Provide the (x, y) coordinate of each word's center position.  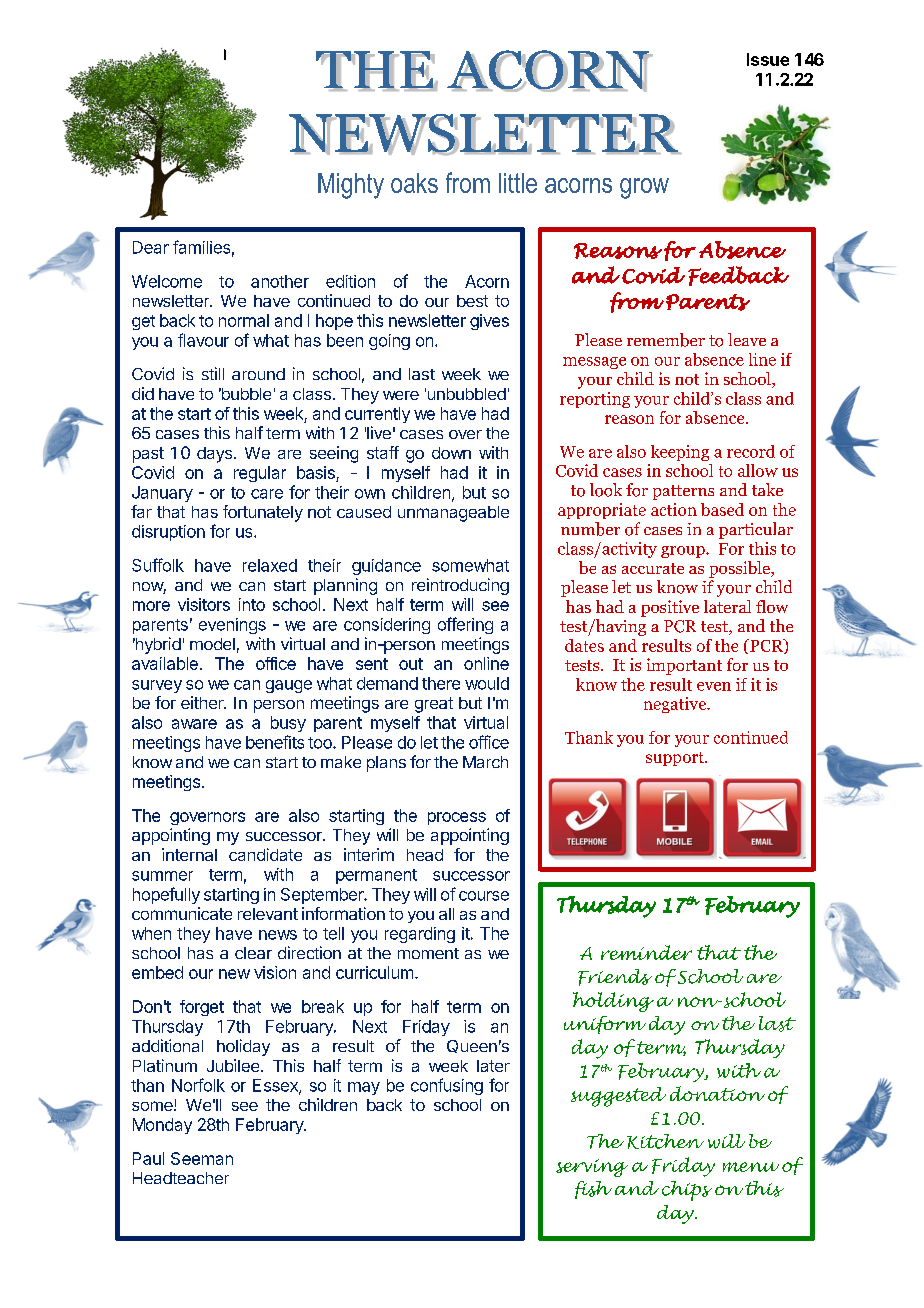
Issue (768, 59)
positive (670, 608)
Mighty (351, 186)
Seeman (202, 1158)
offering (465, 625)
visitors (204, 604)
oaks (414, 183)
